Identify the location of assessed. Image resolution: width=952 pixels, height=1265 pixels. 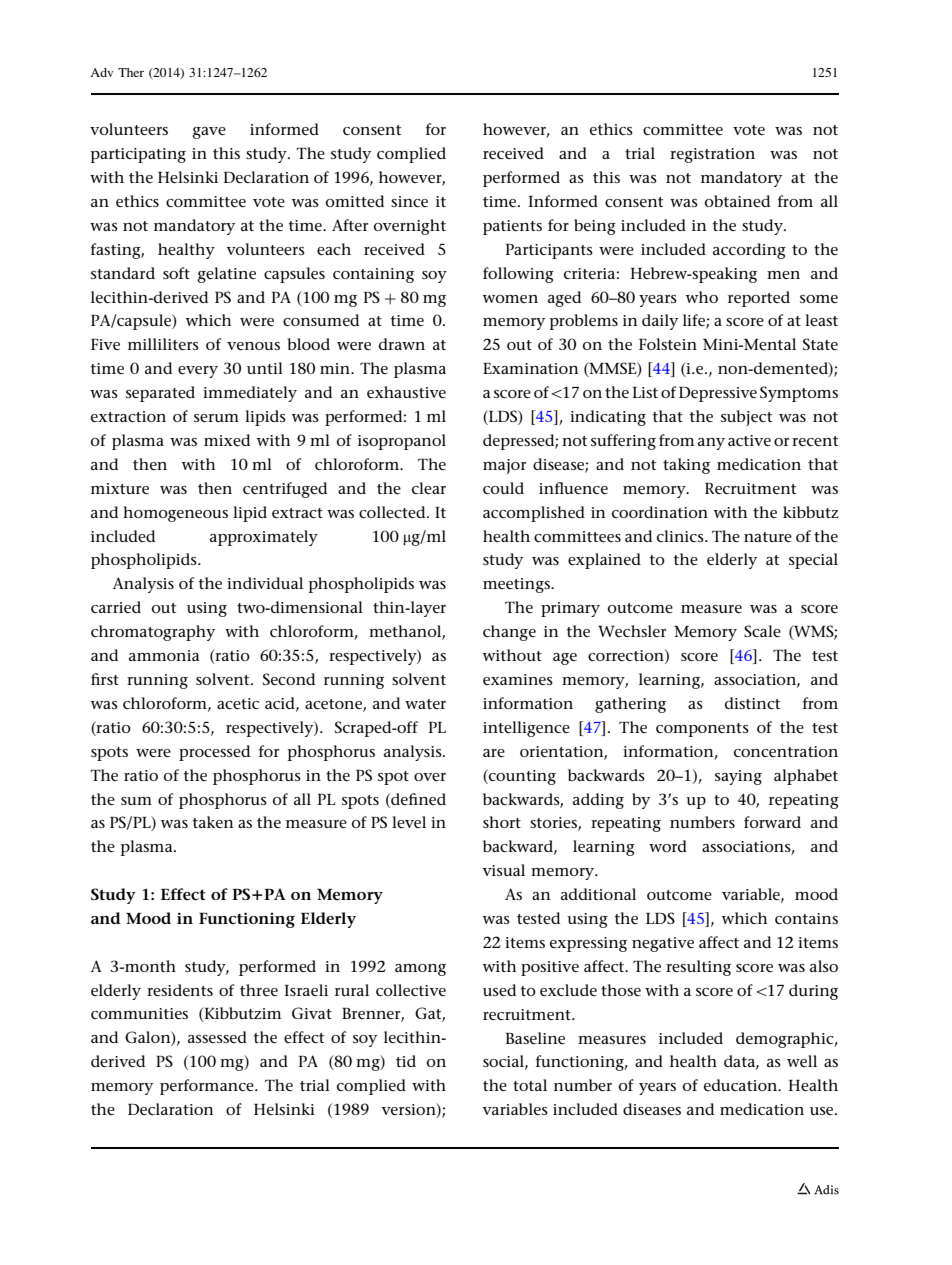
(217, 1037).
